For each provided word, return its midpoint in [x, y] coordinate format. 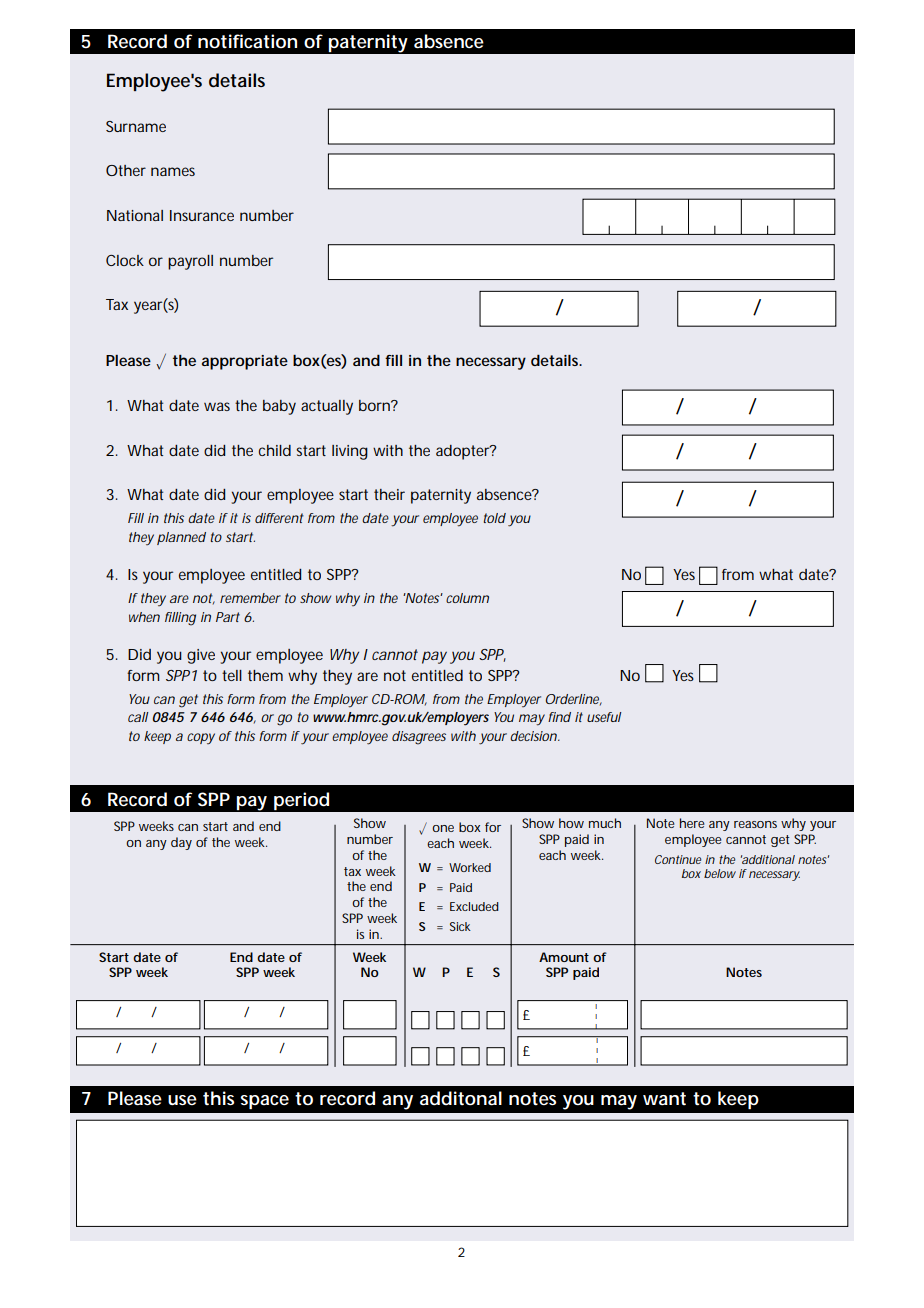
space [264, 1102]
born [375, 405]
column [467, 598]
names [173, 171]
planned [181, 538]
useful [604, 717]
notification [247, 41]
